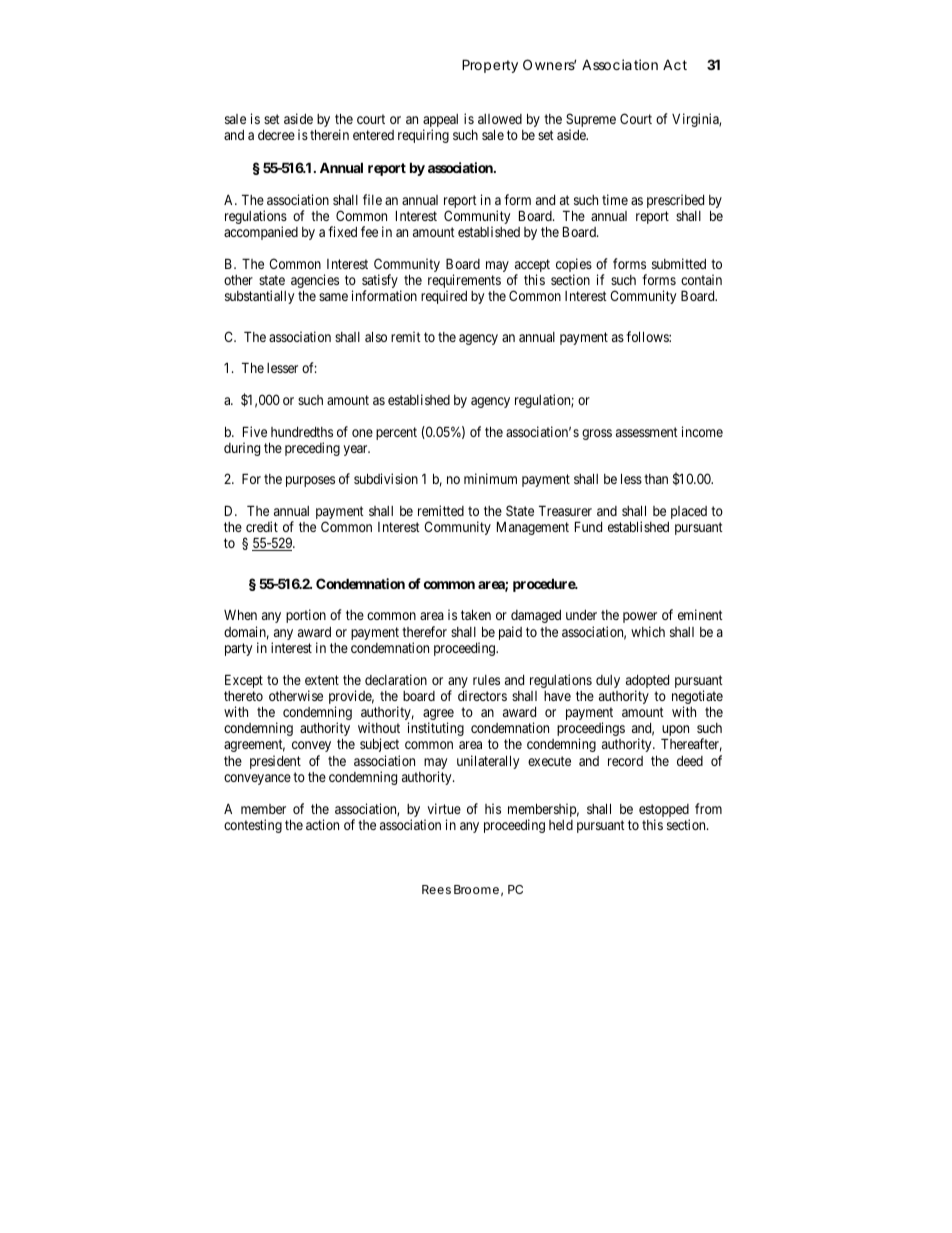 This screenshot has height=1233, width=952. What do you see at coordinates (302, 432) in the screenshot?
I see `hundredths` at bounding box center [302, 432].
